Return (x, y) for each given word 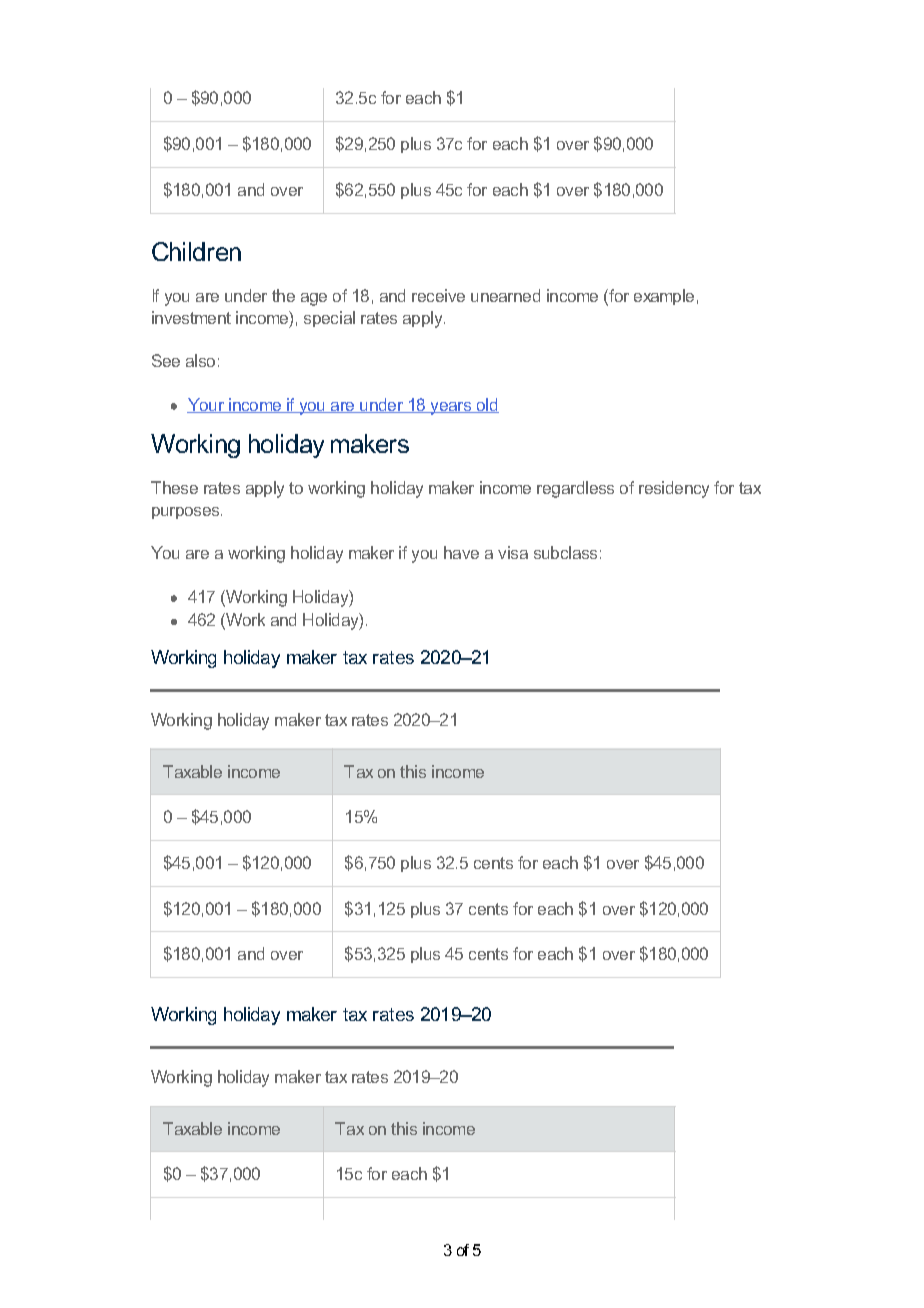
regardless (575, 489)
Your (206, 405)
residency (674, 489)
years (450, 408)
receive (438, 295)
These (174, 487)
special (329, 319)
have (461, 552)
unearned (505, 295)
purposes (187, 513)
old (486, 405)
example (664, 297)
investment (191, 317)
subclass (565, 552)
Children (196, 251)
